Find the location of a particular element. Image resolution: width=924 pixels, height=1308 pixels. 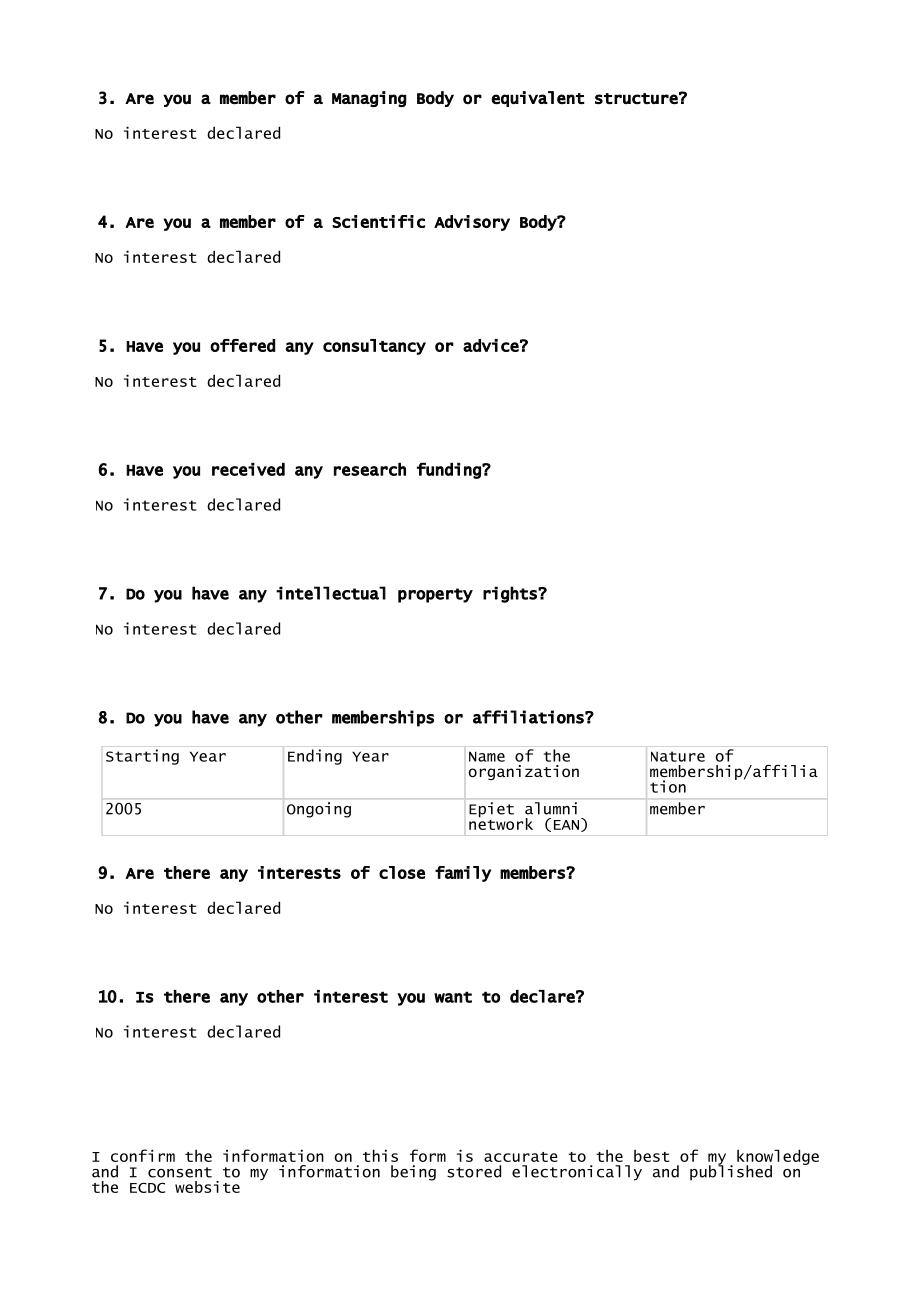

Nature is located at coordinates (678, 756).
